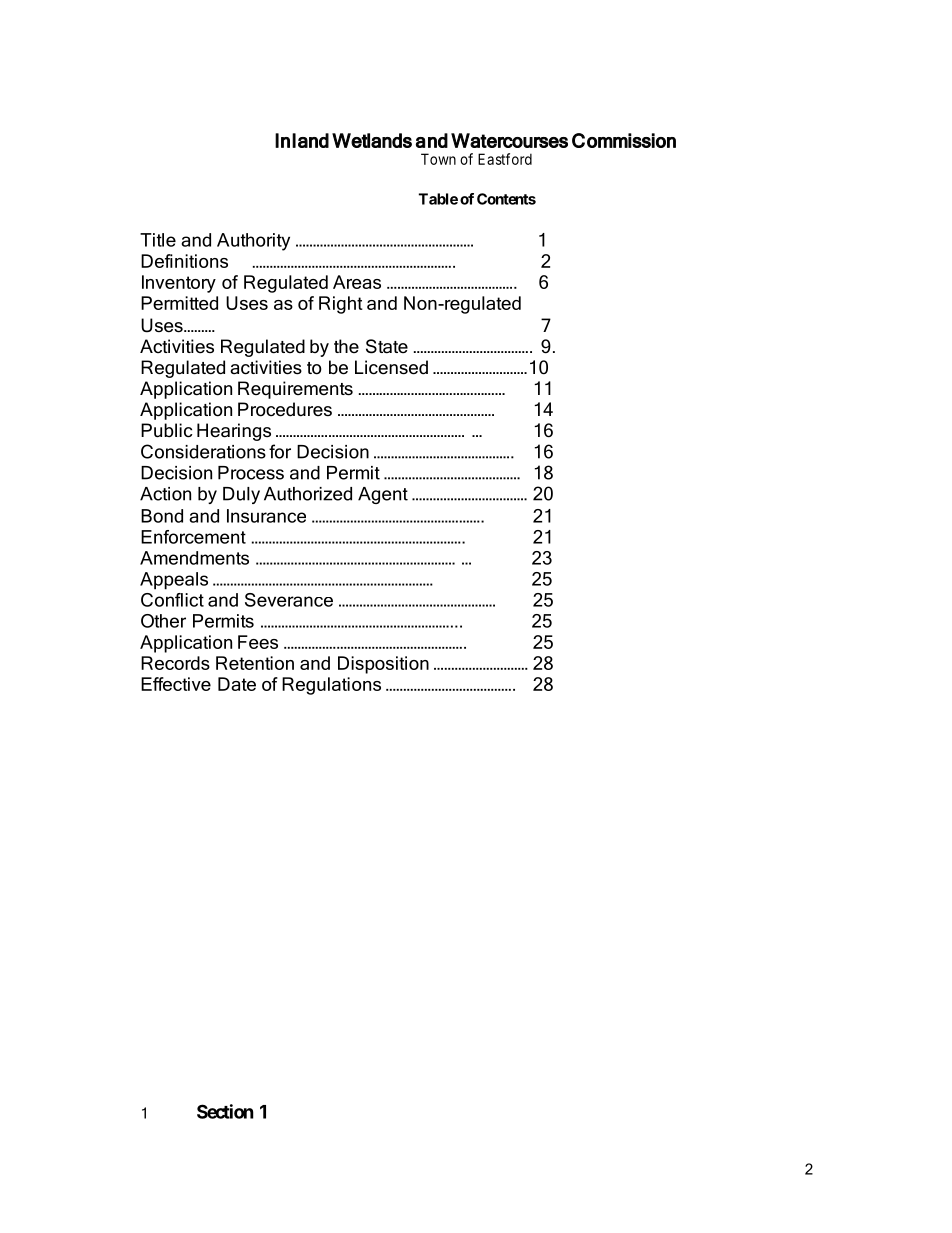  I want to click on Wetlands, so click(372, 140).
